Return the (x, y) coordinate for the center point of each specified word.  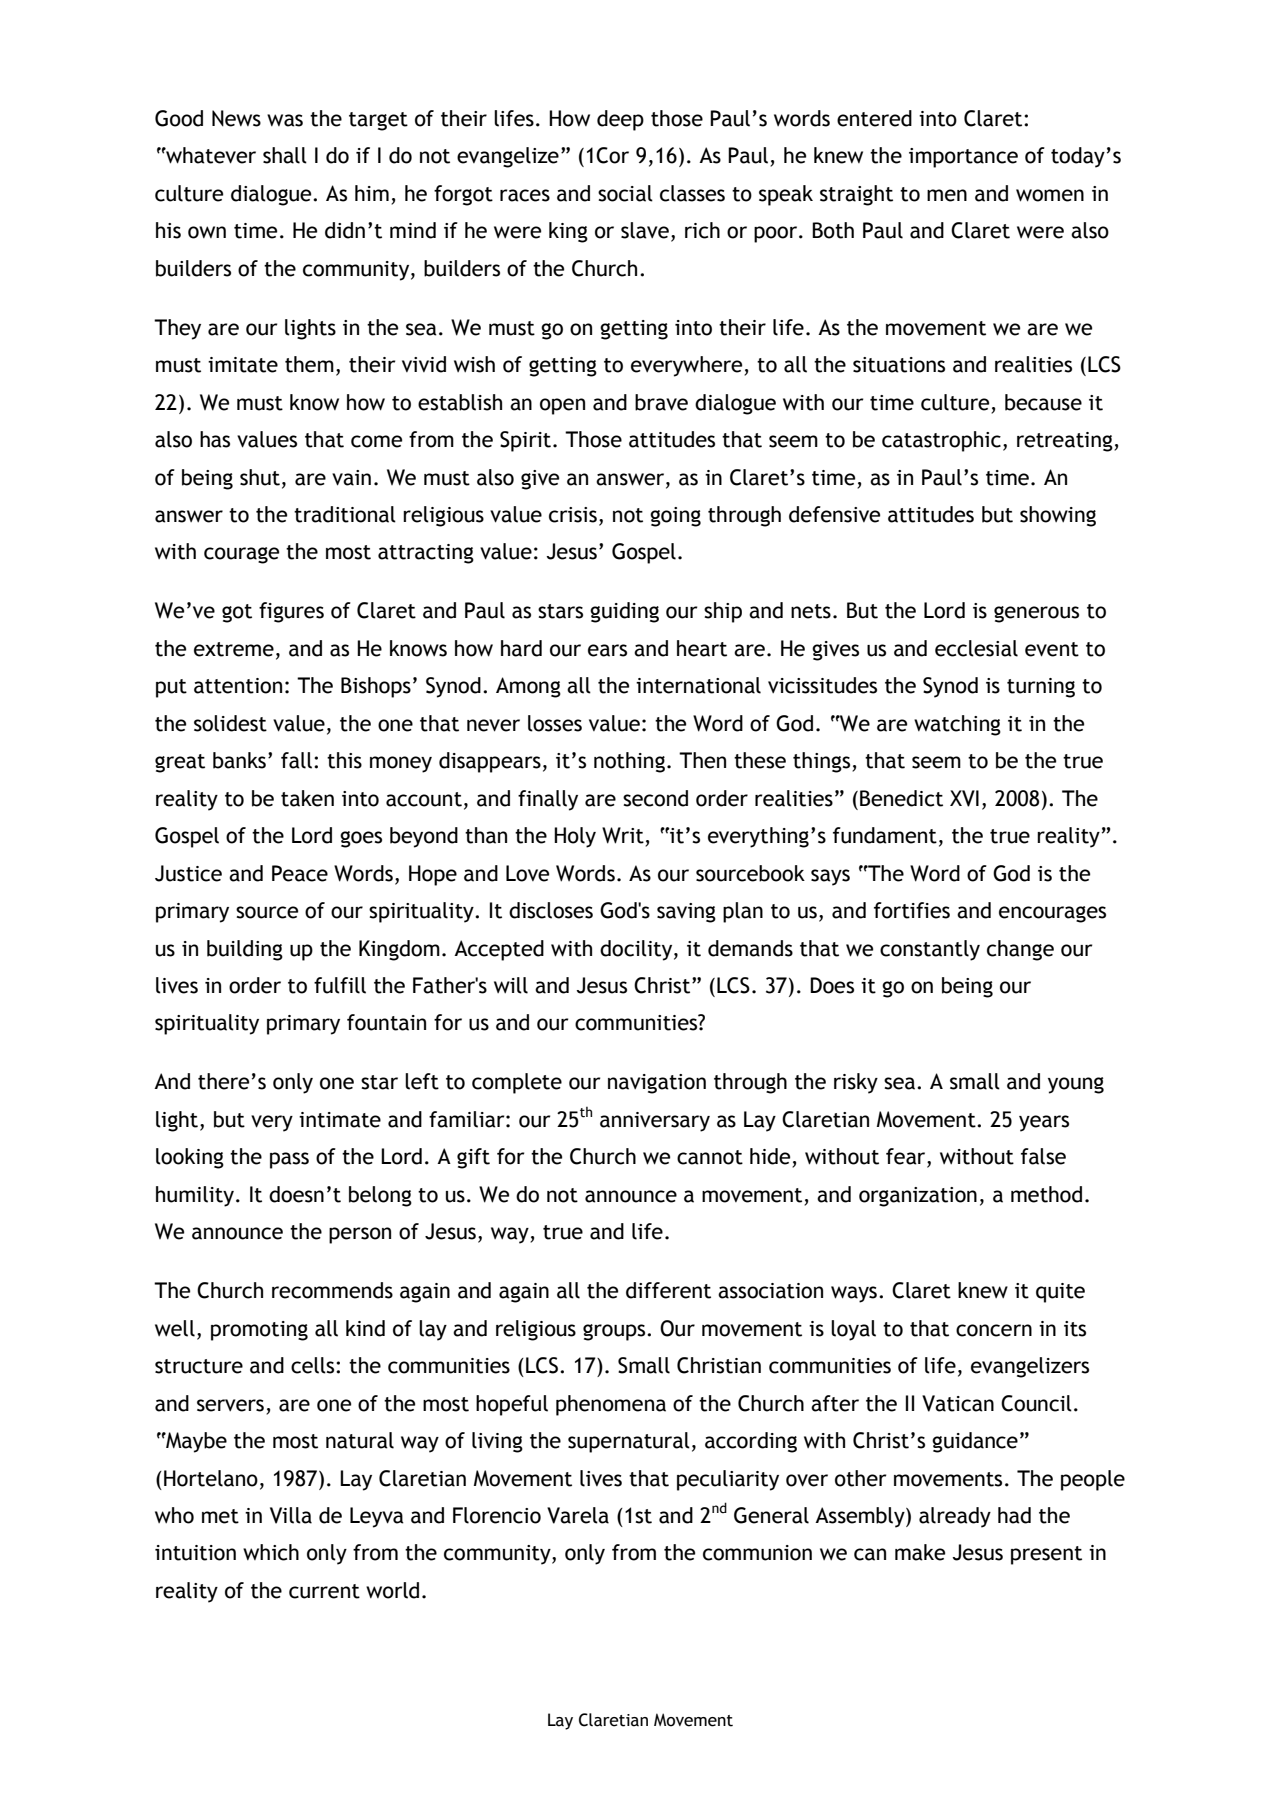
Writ (624, 836)
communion (757, 1553)
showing (1058, 516)
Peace (300, 873)
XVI (964, 798)
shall (285, 155)
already (955, 1517)
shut (260, 477)
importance (963, 158)
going (675, 517)
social (625, 193)
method (1046, 1194)
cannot (710, 1157)
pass (289, 1160)
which (271, 1552)
